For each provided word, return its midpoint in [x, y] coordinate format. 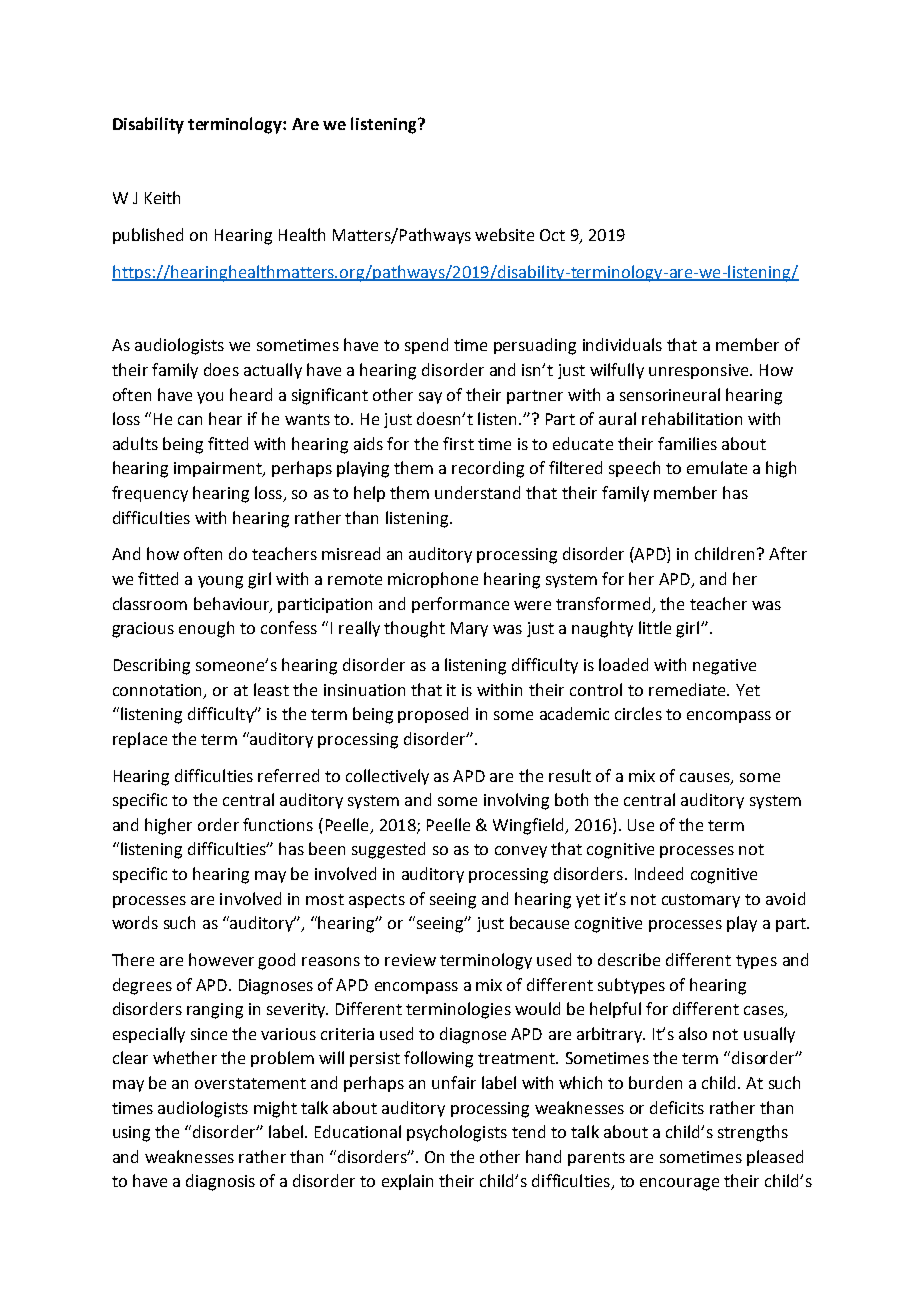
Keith [162, 197]
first [458, 443]
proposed [433, 715]
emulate [717, 467]
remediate [688, 689]
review [410, 960]
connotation [159, 691]
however [221, 959]
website [504, 234]
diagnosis [220, 1182]
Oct [552, 235]
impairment [219, 469]
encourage [679, 1184]
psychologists [457, 1133]
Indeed [659, 873]
